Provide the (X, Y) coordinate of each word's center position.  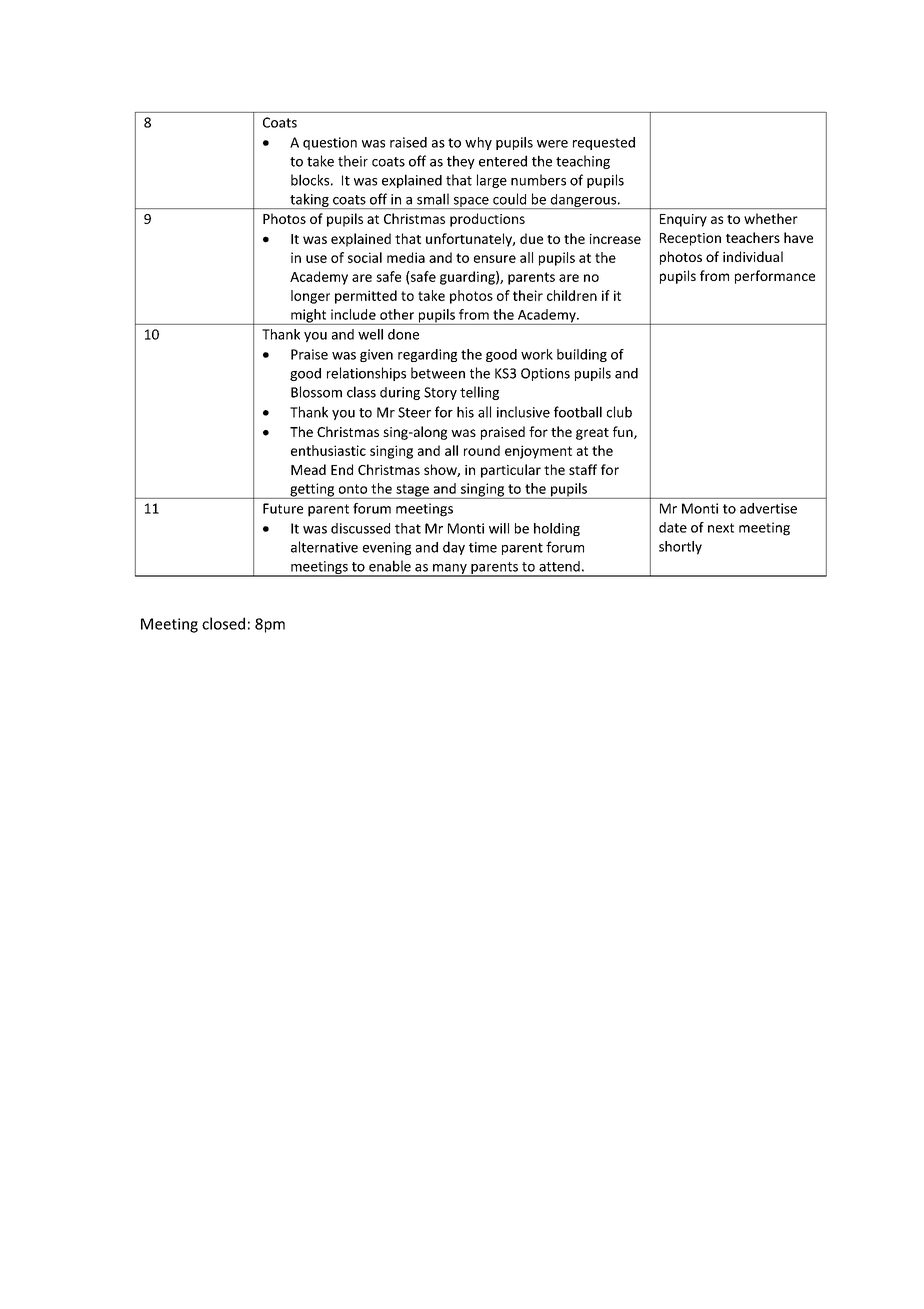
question (330, 143)
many (450, 570)
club (619, 412)
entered (503, 161)
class (361, 392)
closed (223, 623)
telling (479, 393)
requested (604, 143)
